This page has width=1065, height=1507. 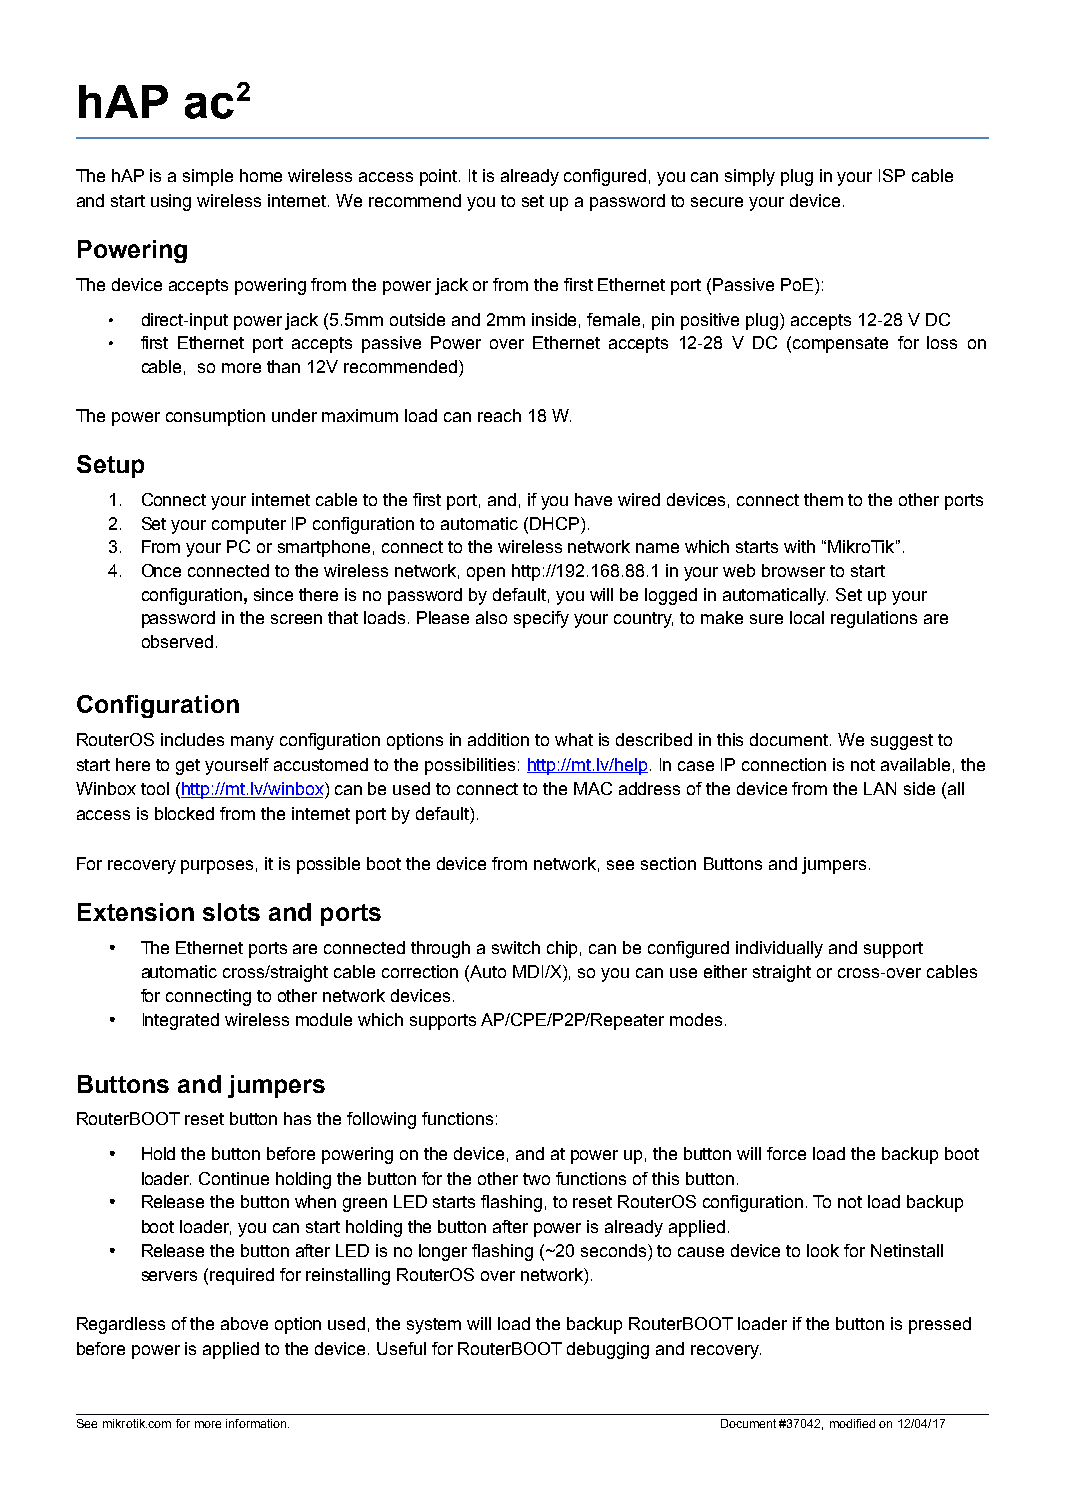 I want to click on blocked, so click(x=184, y=813).
